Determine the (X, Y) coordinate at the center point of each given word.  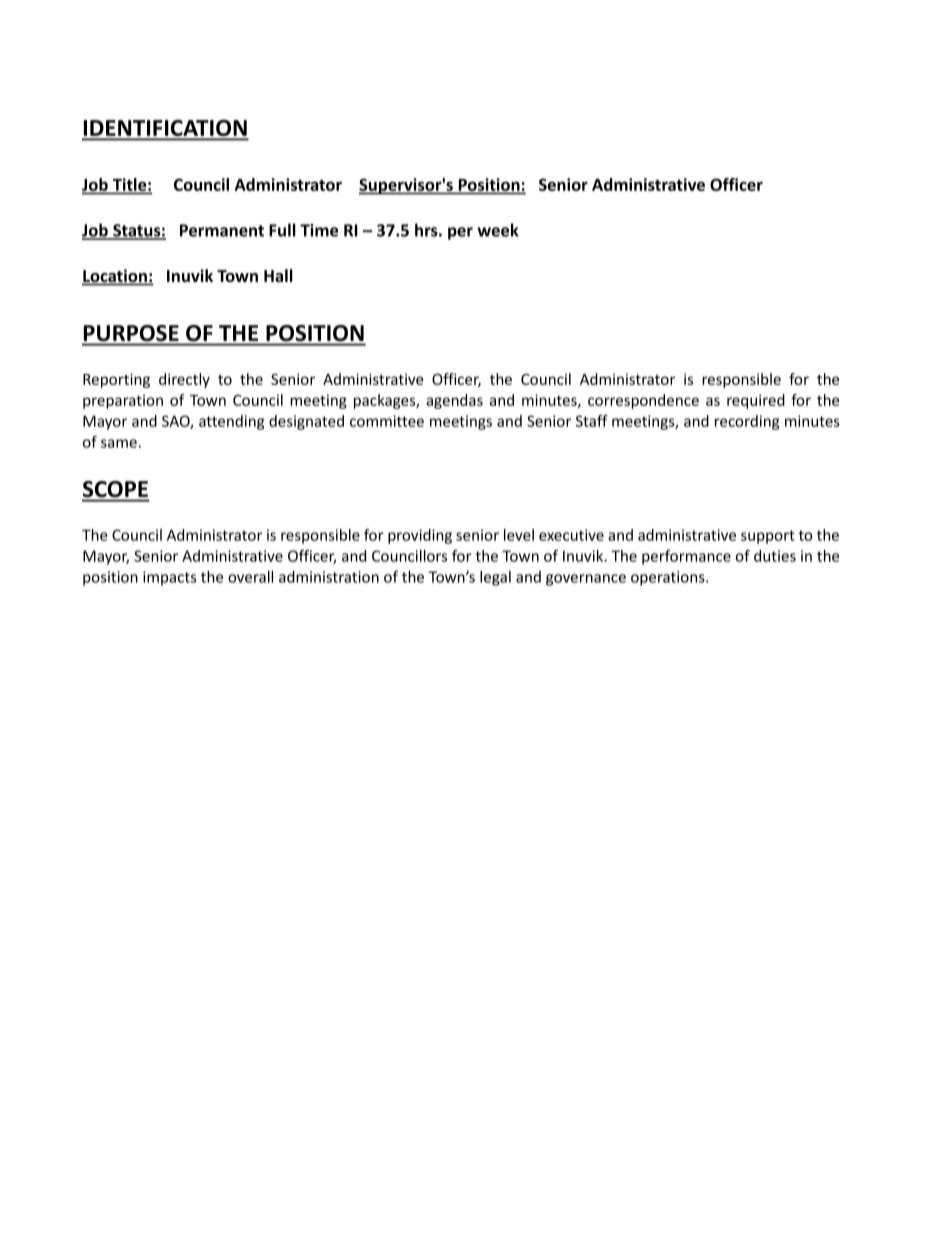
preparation (123, 401)
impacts (169, 578)
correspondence (643, 401)
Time (319, 230)
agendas (454, 401)
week (498, 230)
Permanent (222, 230)
